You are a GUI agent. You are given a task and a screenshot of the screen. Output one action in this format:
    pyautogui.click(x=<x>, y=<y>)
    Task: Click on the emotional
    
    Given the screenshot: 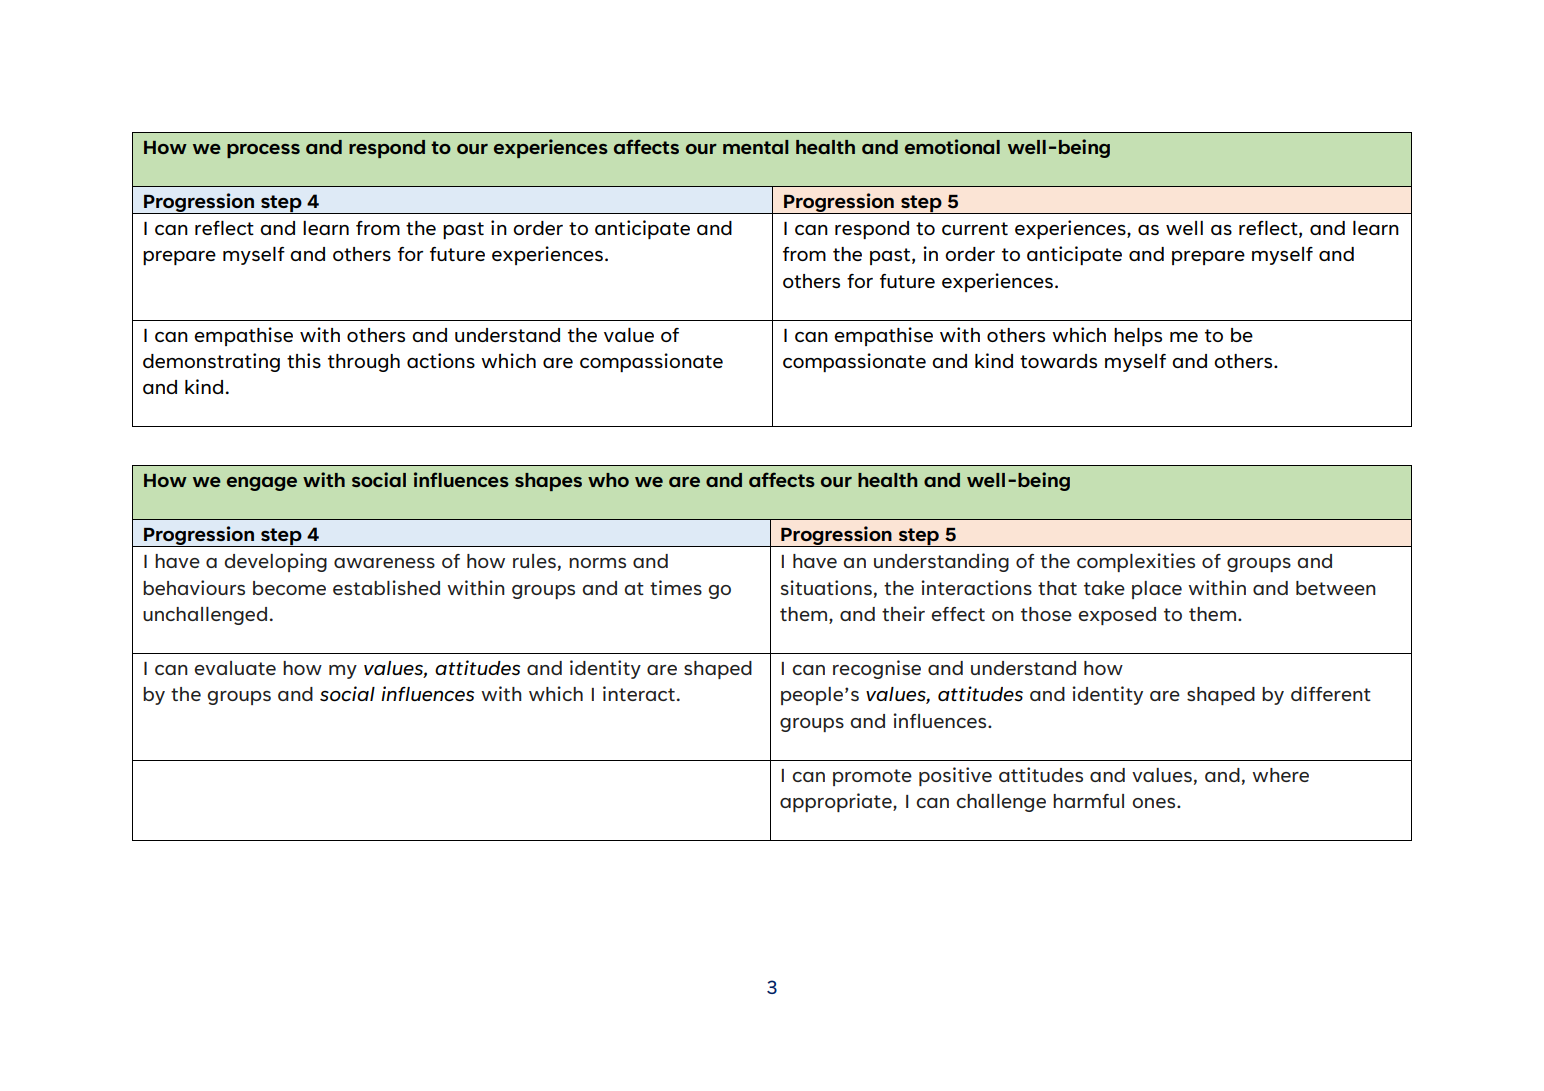 What is the action you would take?
    pyautogui.click(x=952, y=146)
